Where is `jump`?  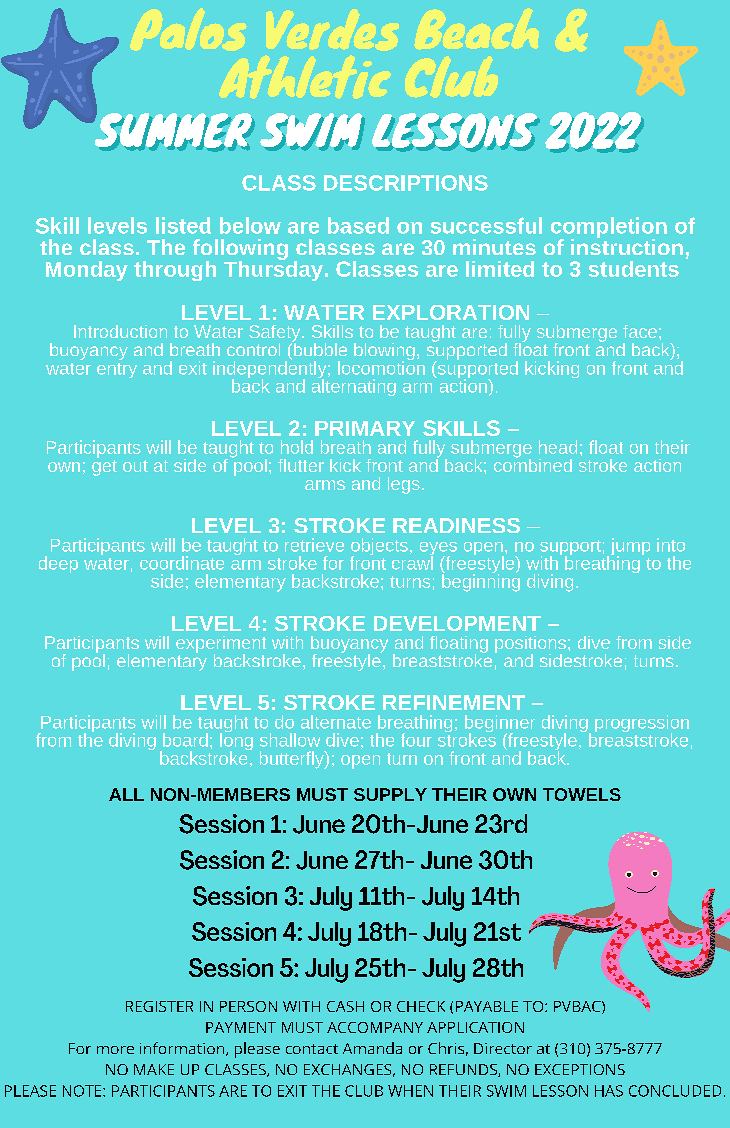
jump is located at coordinates (629, 548).
